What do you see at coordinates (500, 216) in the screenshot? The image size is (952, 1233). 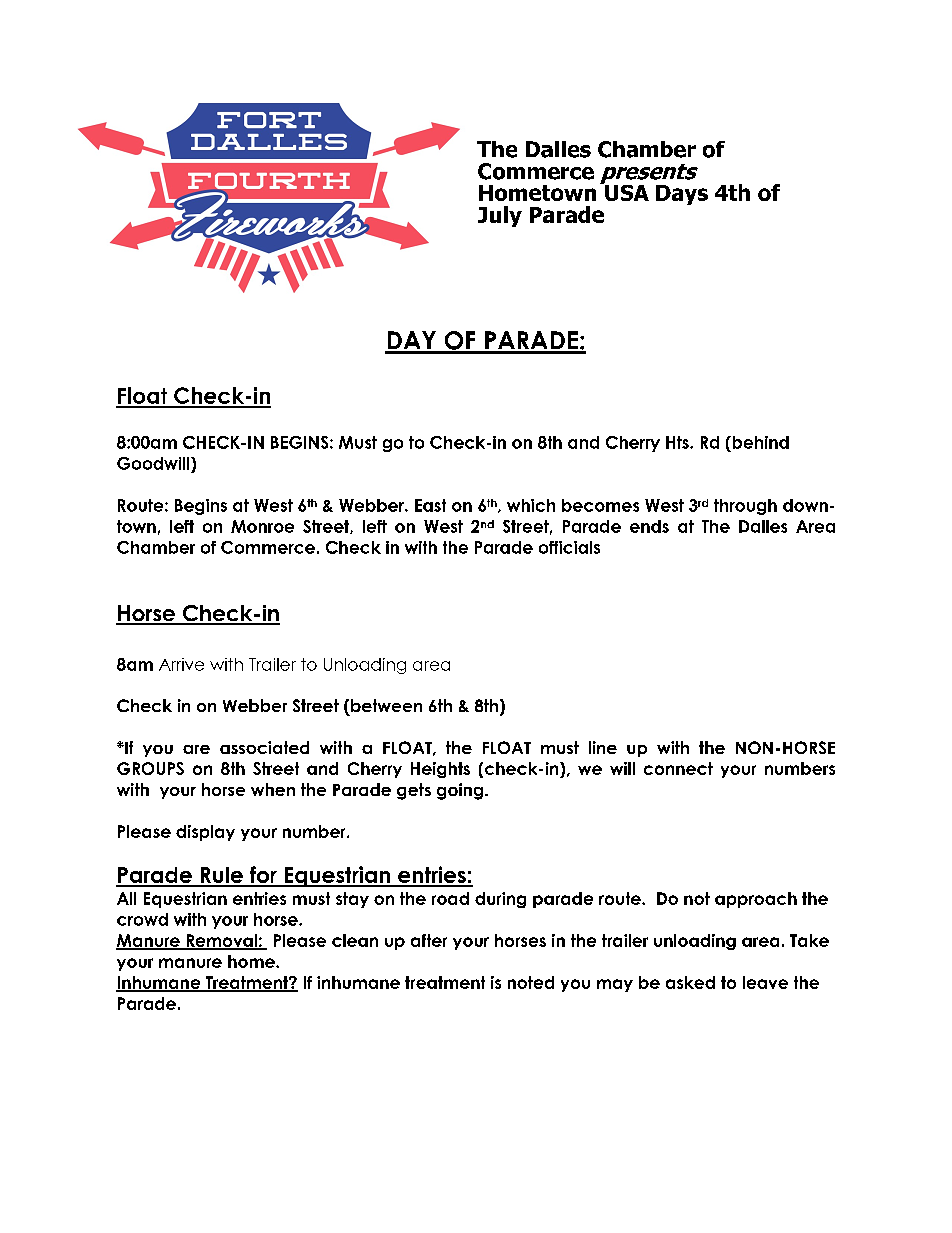 I see `July` at bounding box center [500, 216].
